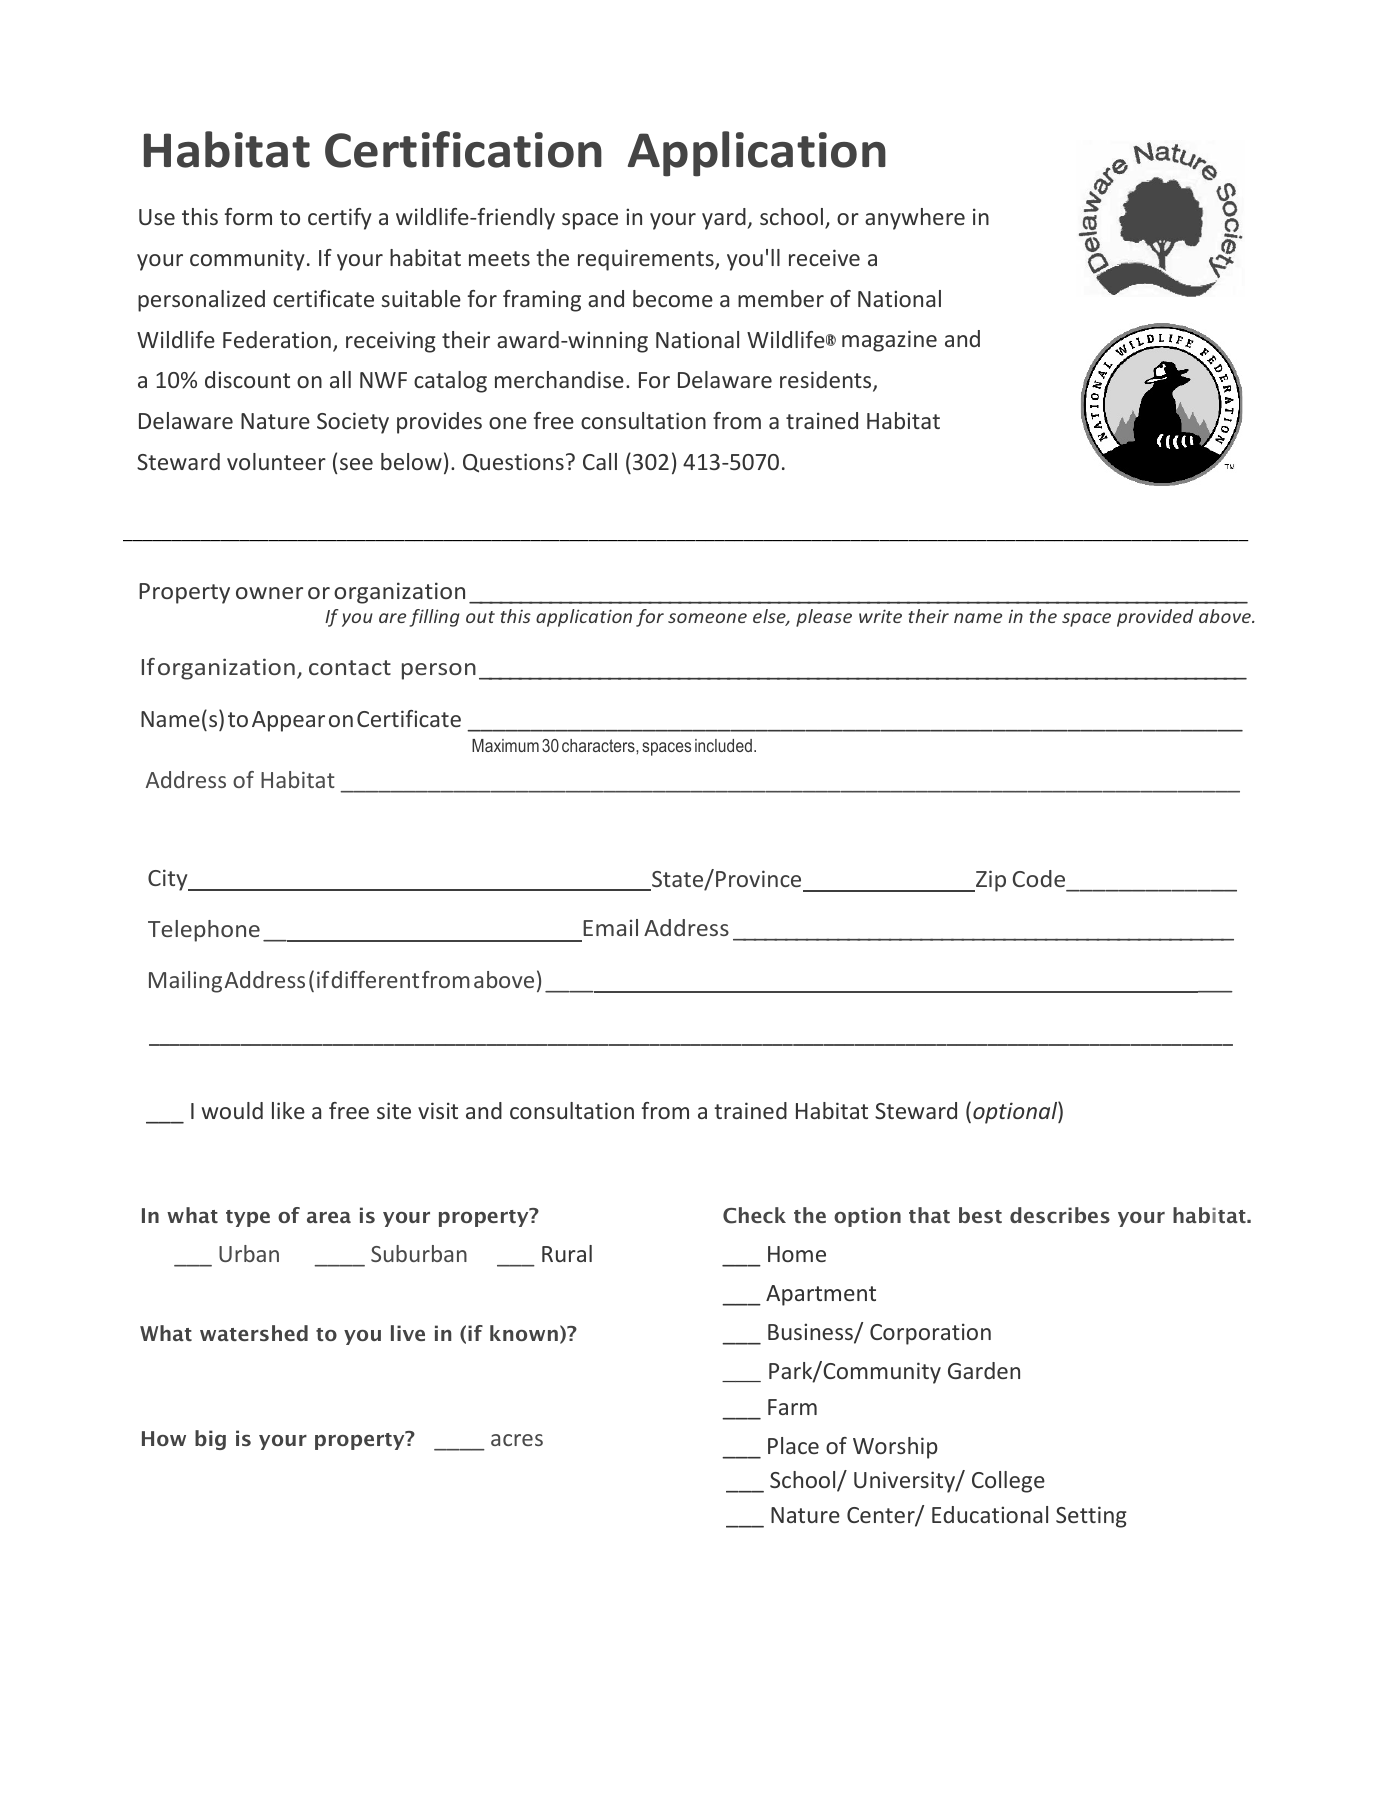  What do you see at coordinates (600, 461) in the document?
I see `Call` at bounding box center [600, 461].
